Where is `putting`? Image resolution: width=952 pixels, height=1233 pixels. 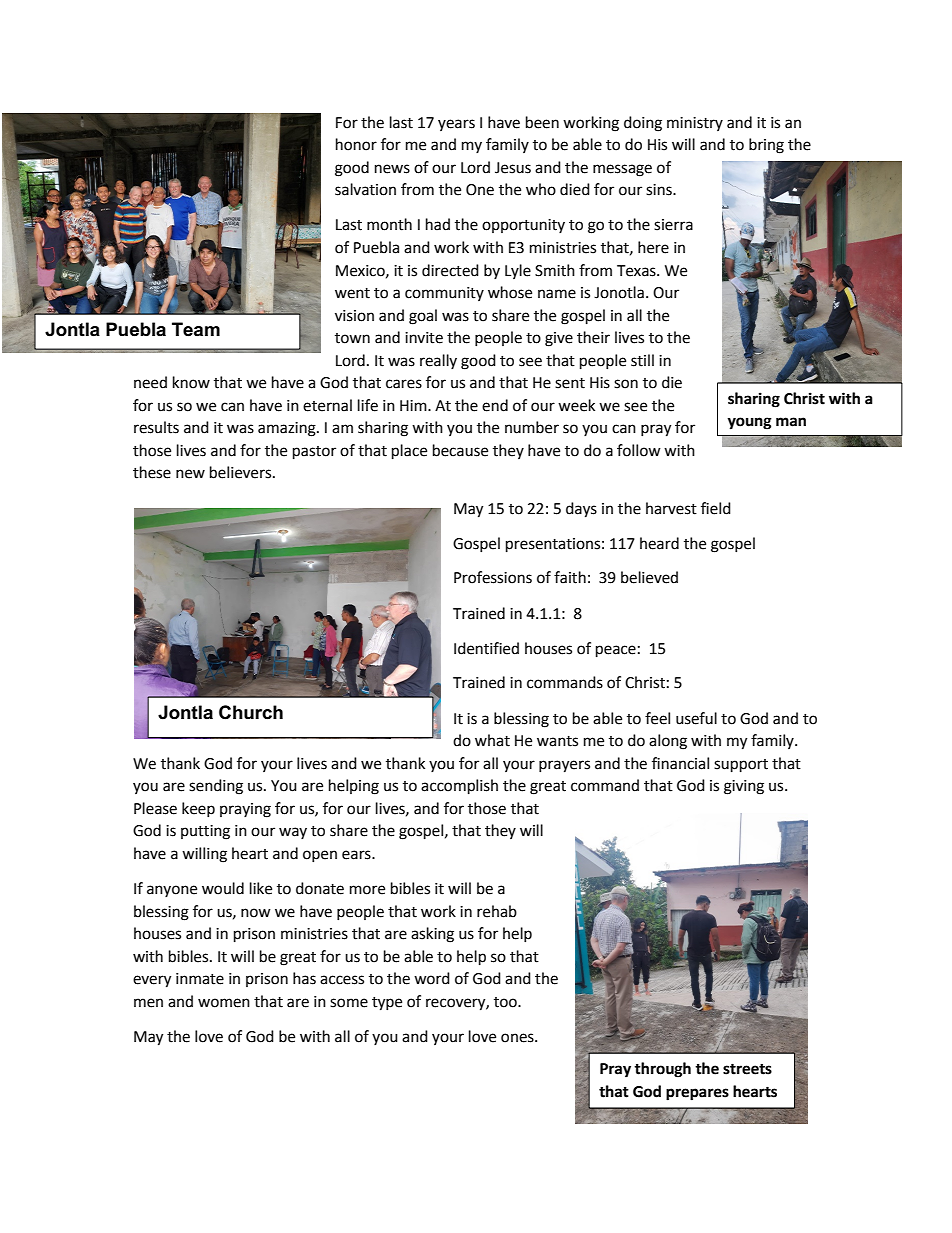 putting is located at coordinates (205, 832).
